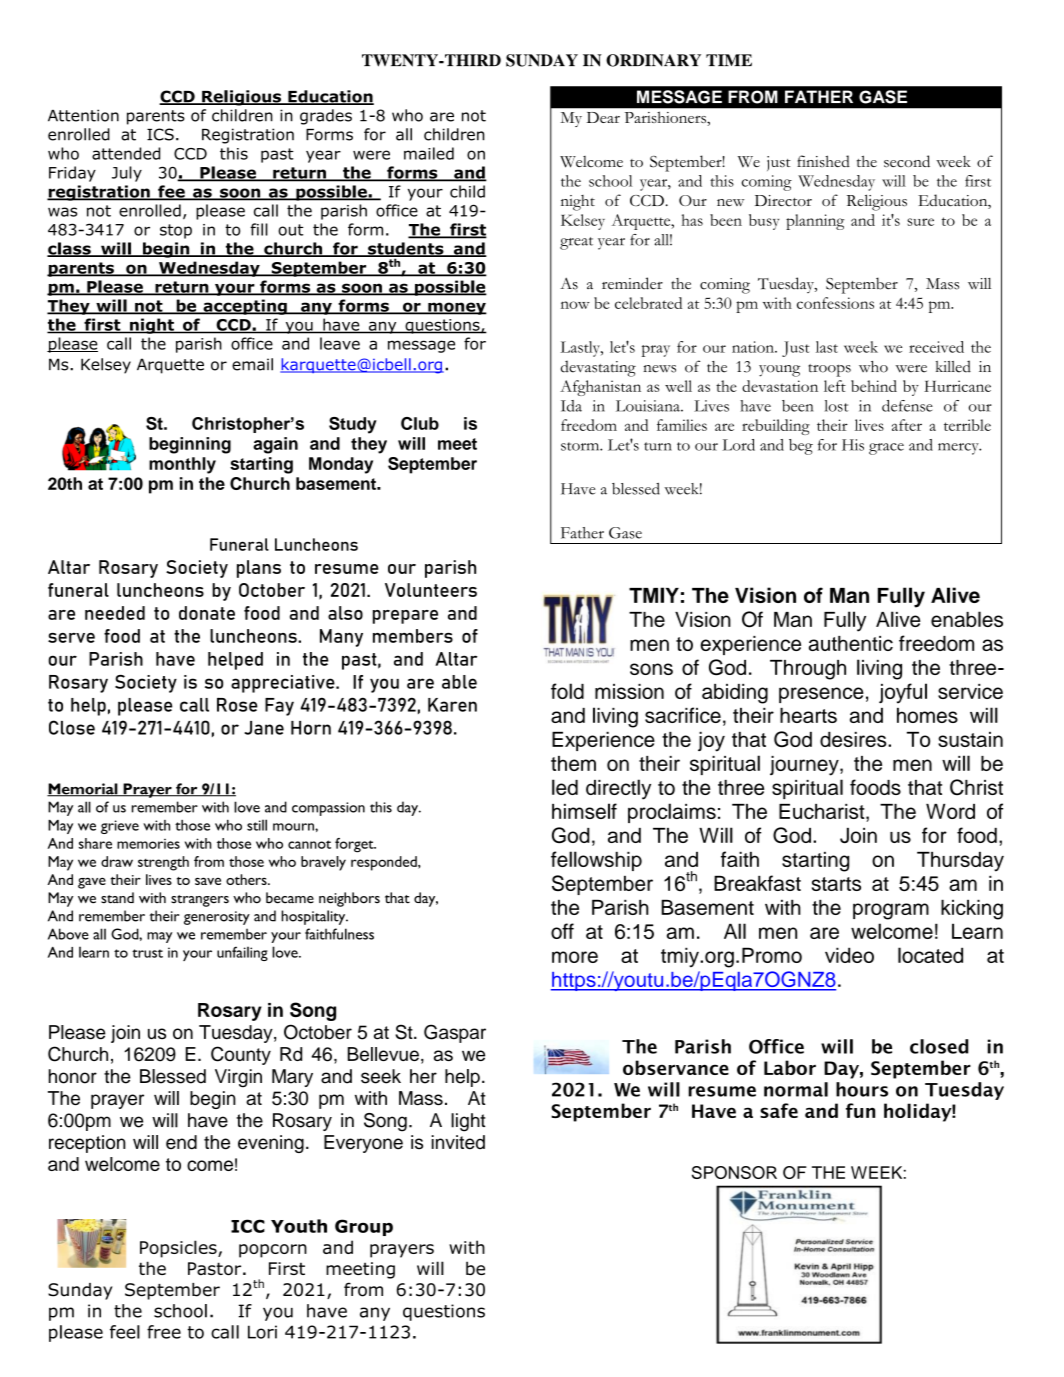  What do you see at coordinates (849, 955) in the screenshot?
I see `video` at bounding box center [849, 955].
